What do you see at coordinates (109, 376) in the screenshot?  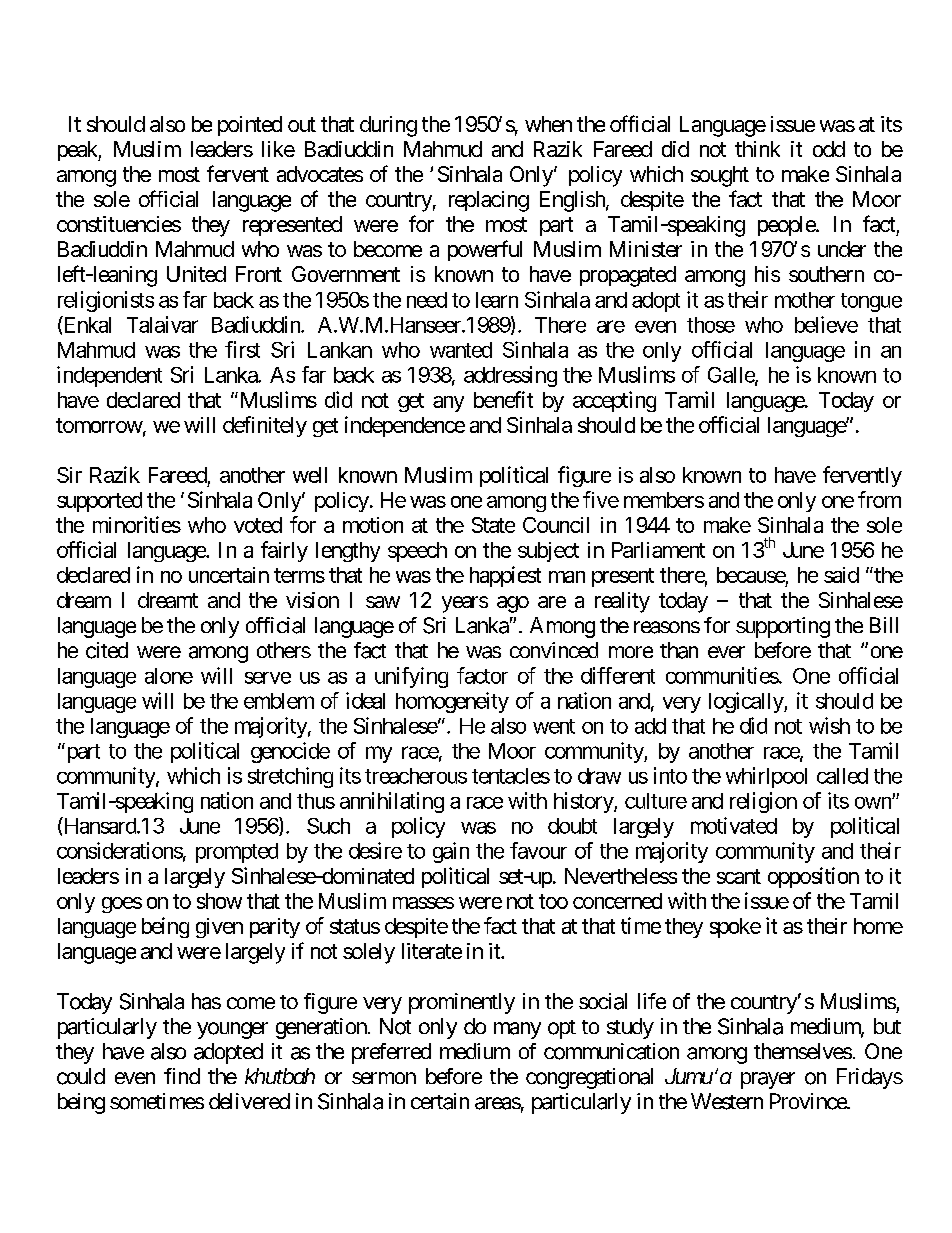 I see `independent` at bounding box center [109, 376].
